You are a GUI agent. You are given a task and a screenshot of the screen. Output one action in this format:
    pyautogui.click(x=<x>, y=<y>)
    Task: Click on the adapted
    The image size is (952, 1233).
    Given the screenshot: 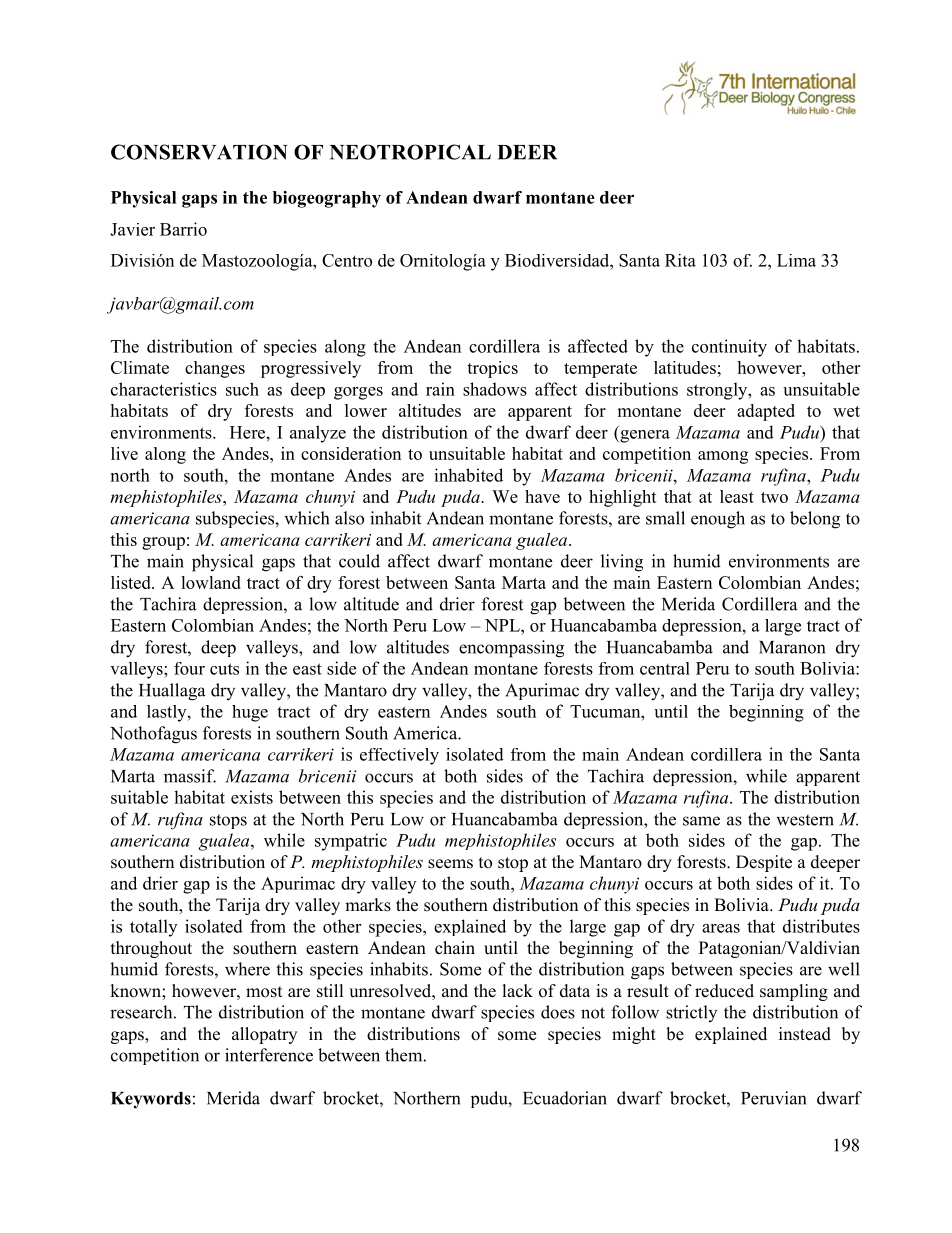 What is the action you would take?
    pyautogui.click(x=766, y=412)
